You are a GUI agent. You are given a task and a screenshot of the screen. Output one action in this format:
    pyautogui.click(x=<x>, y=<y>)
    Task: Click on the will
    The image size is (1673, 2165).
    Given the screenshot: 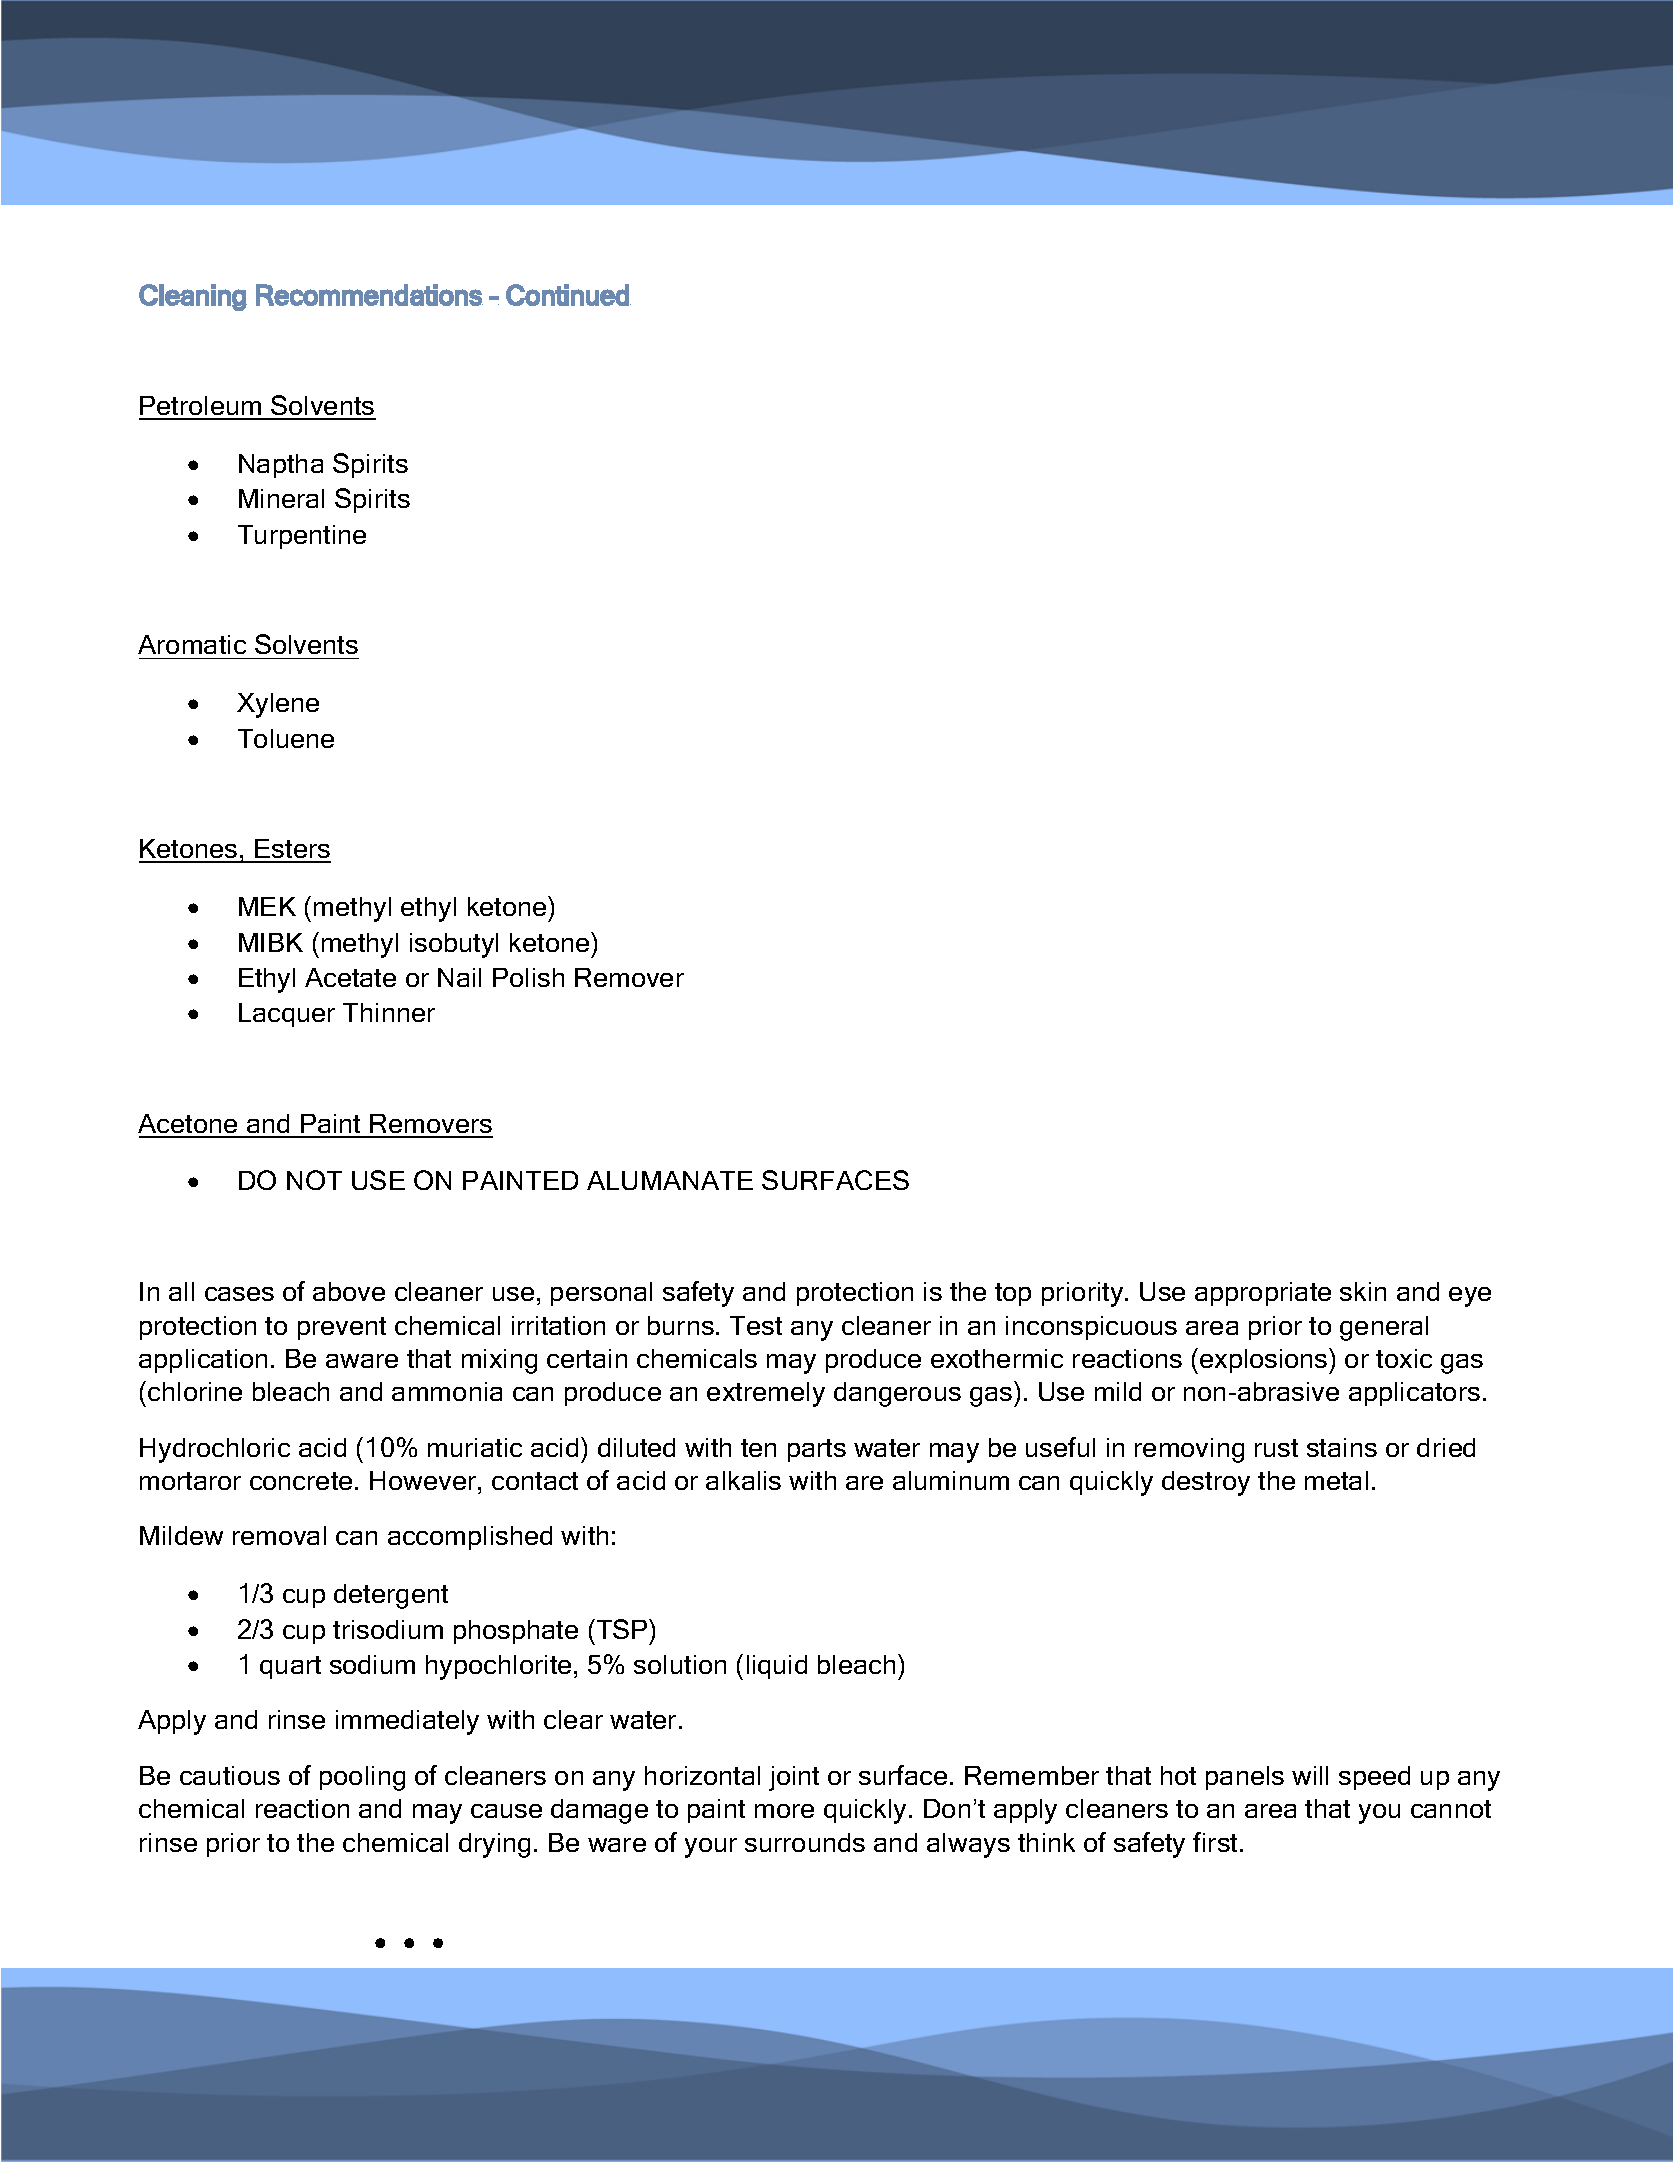 What is the action you would take?
    pyautogui.click(x=1310, y=1775)
